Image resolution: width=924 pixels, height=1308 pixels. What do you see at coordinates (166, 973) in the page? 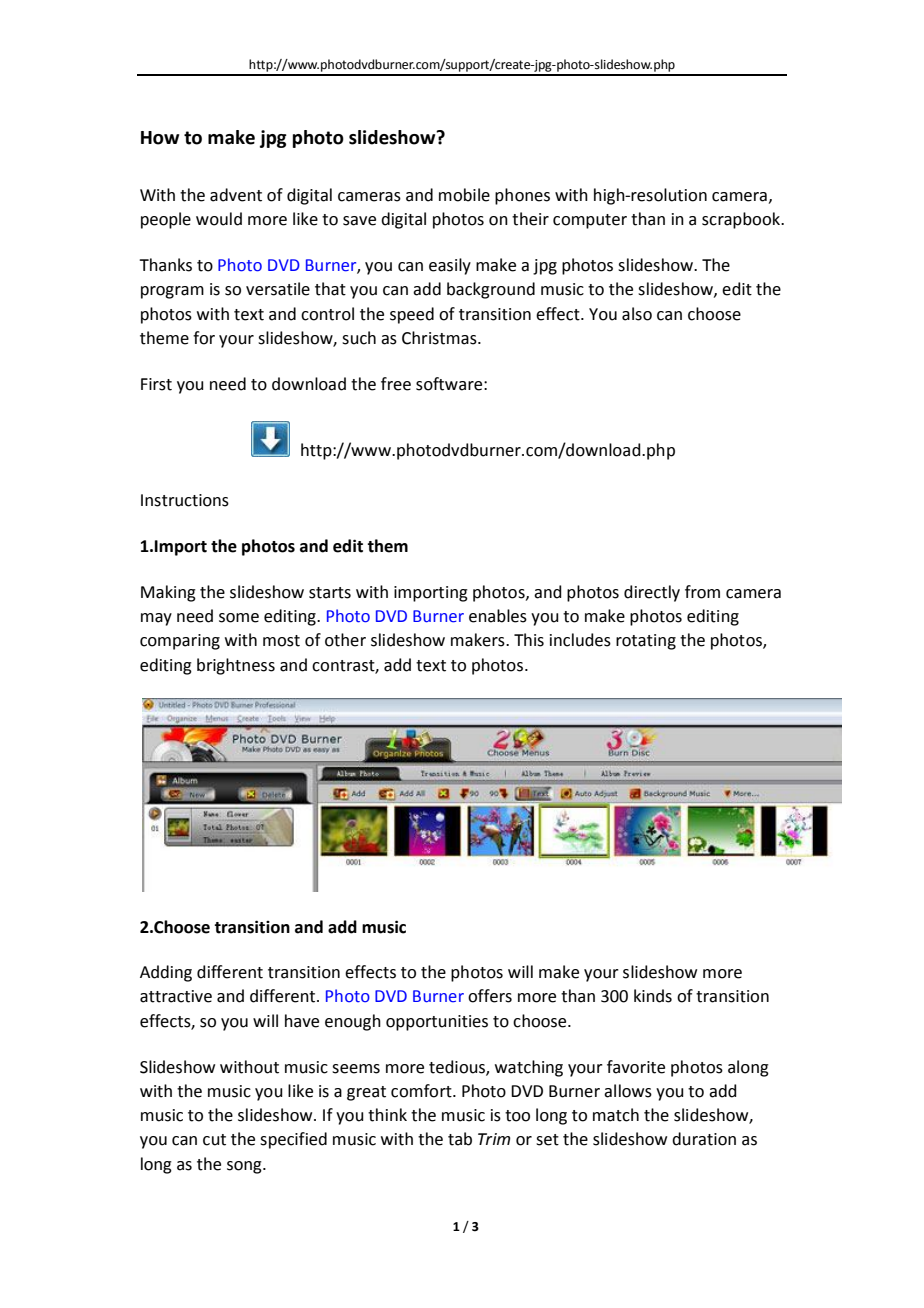
I see `Adding` at bounding box center [166, 973].
